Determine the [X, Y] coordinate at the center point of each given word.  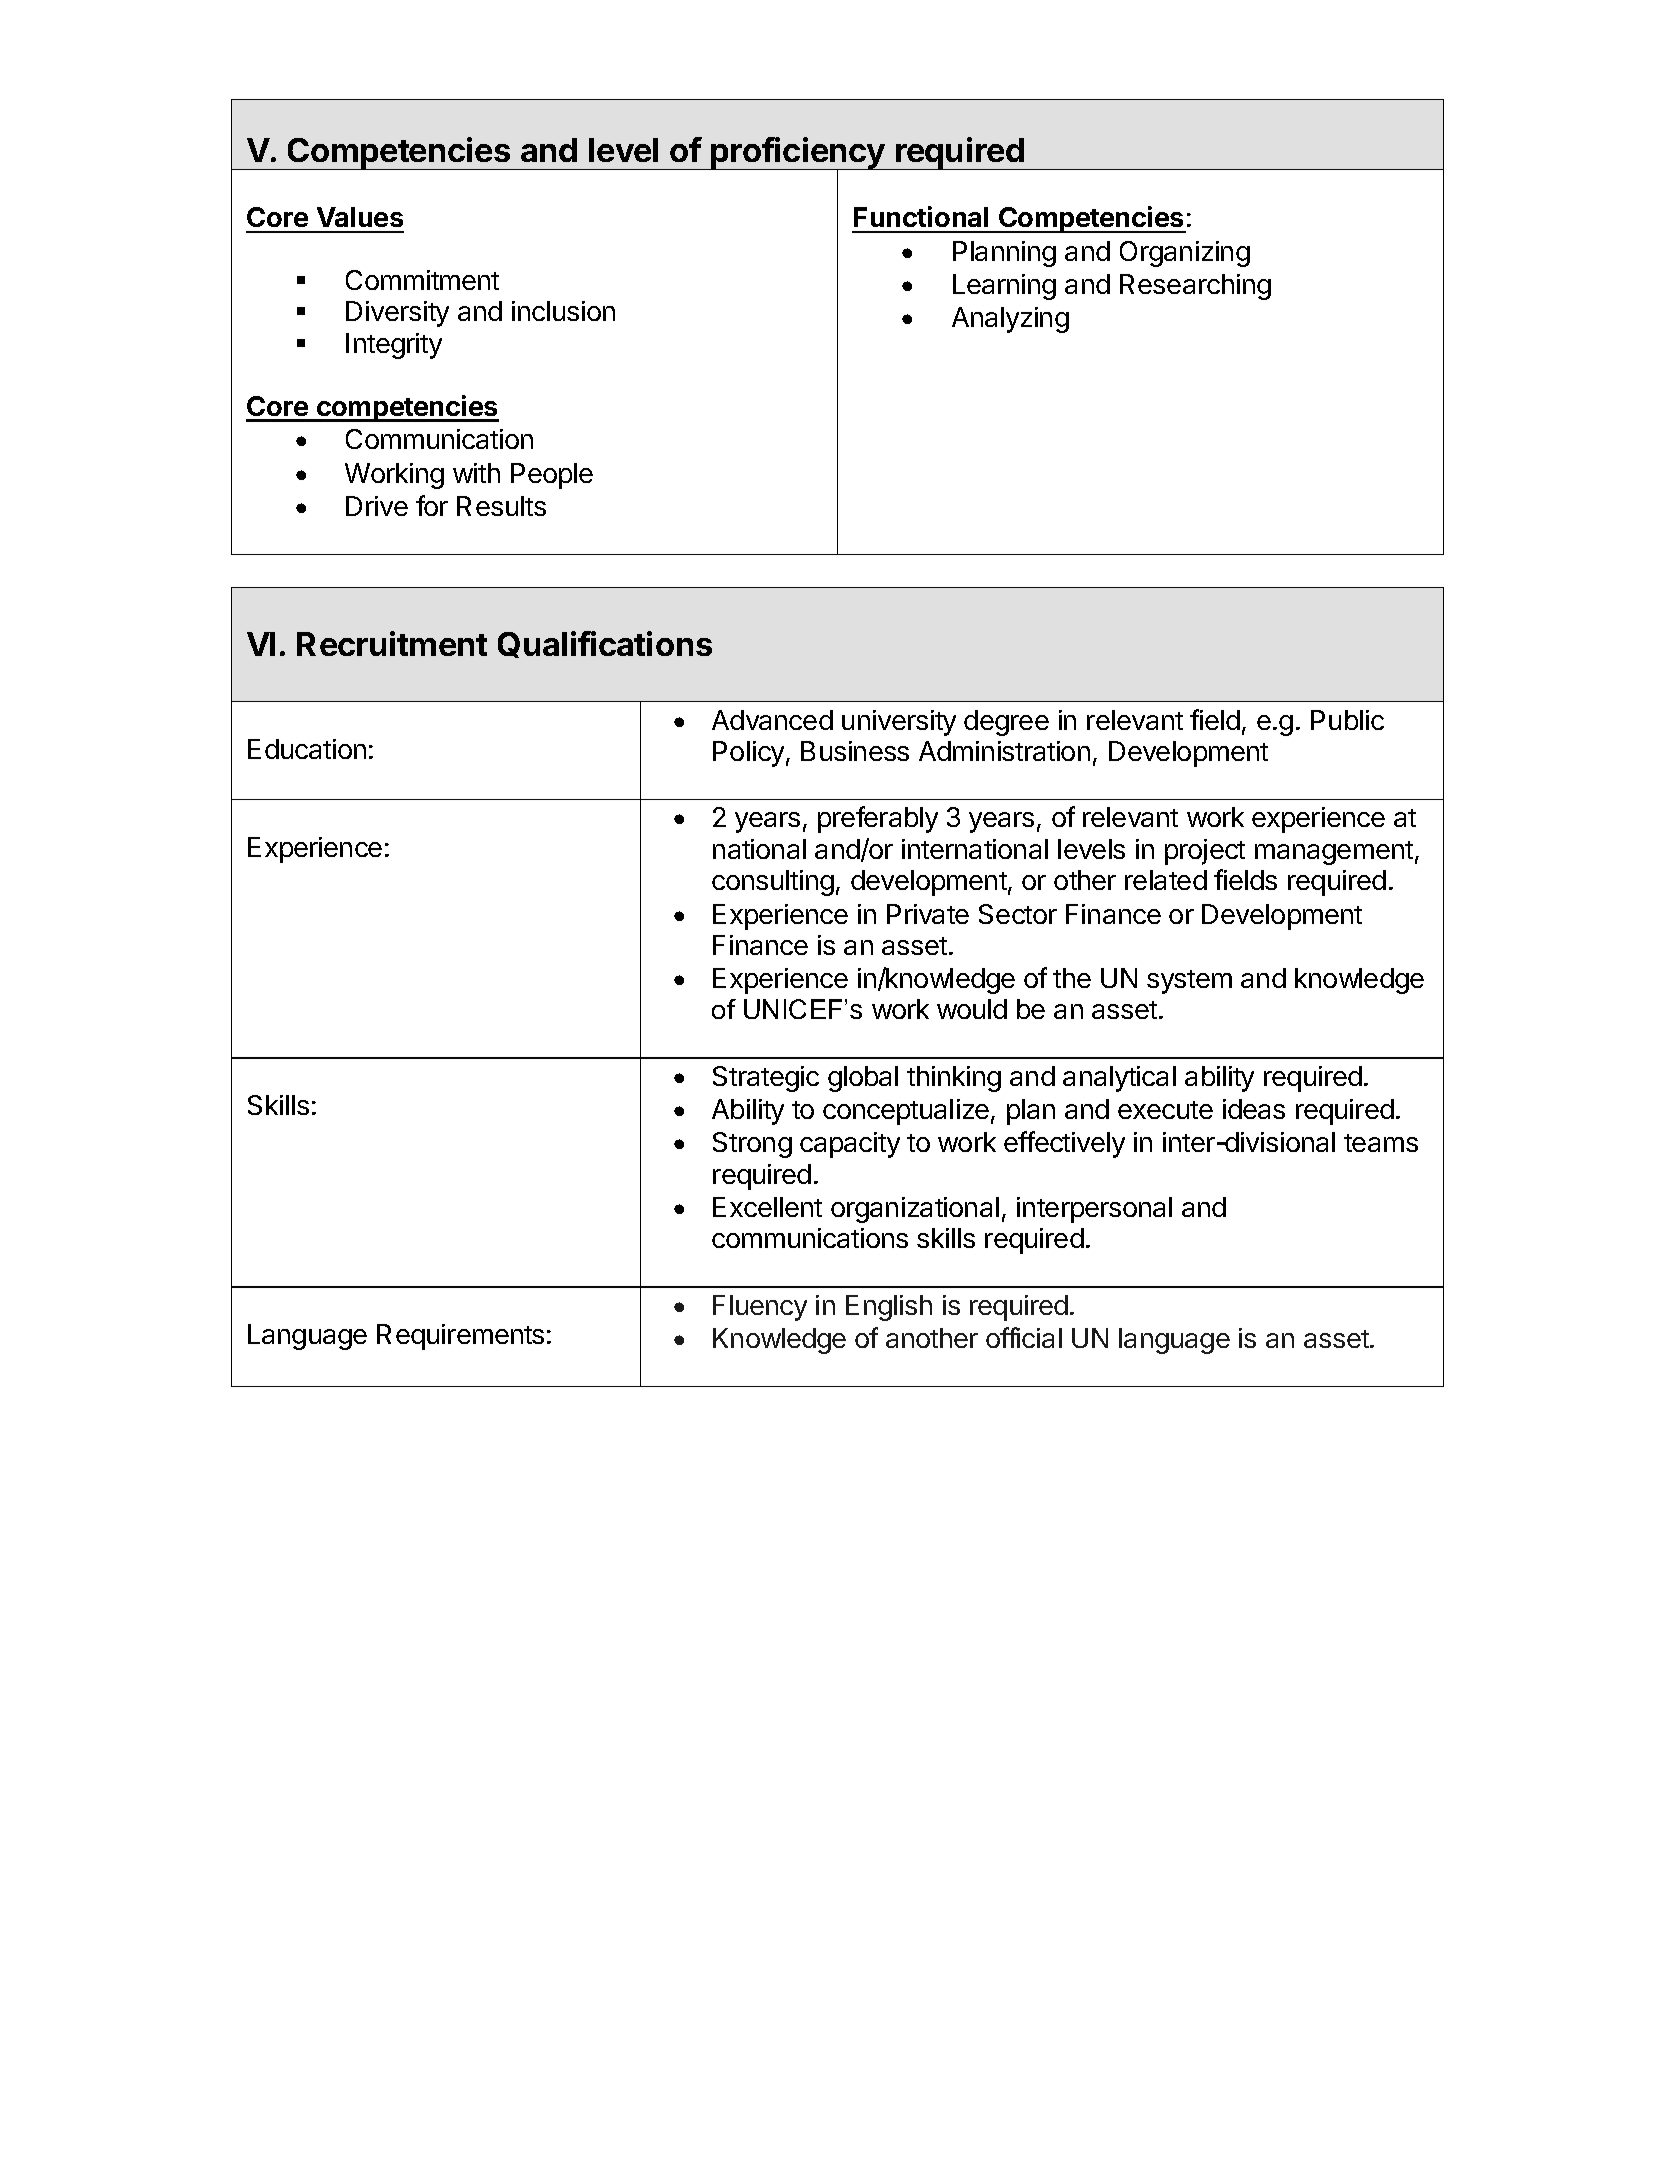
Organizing [1185, 254]
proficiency [798, 154]
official [1024, 1337]
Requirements [460, 1337]
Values [360, 217]
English [889, 1308]
